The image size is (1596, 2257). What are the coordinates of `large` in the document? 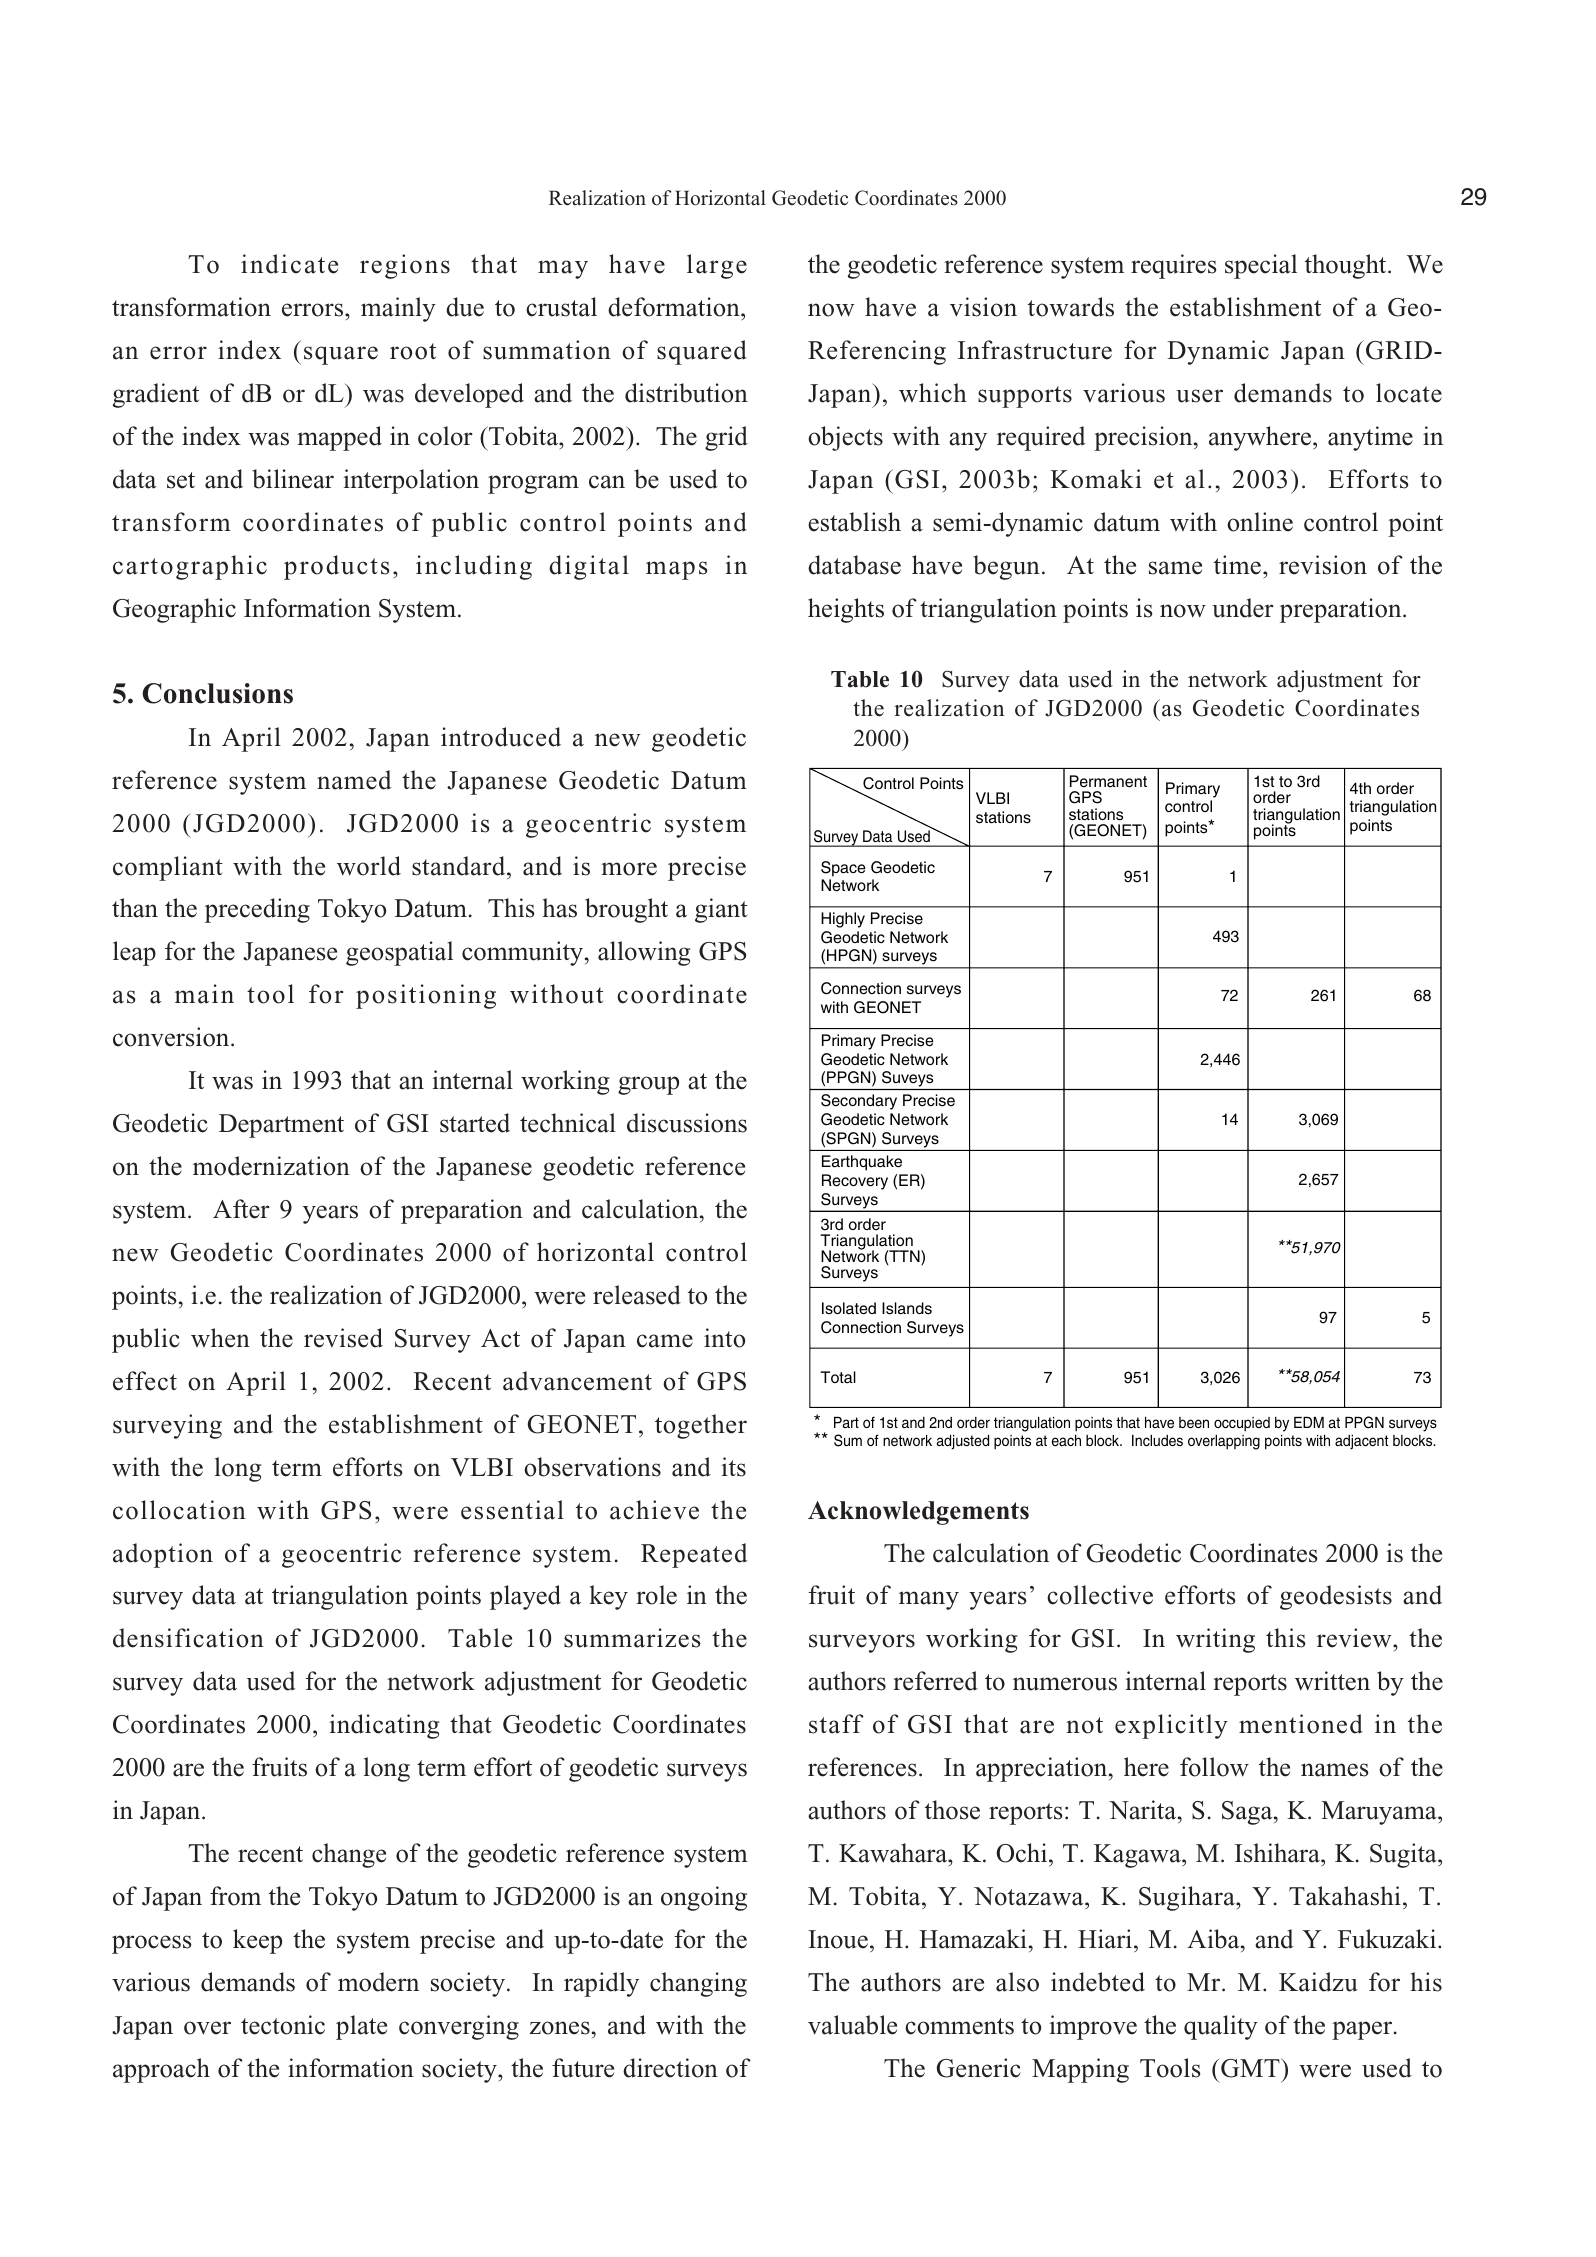 It's located at (717, 266).
